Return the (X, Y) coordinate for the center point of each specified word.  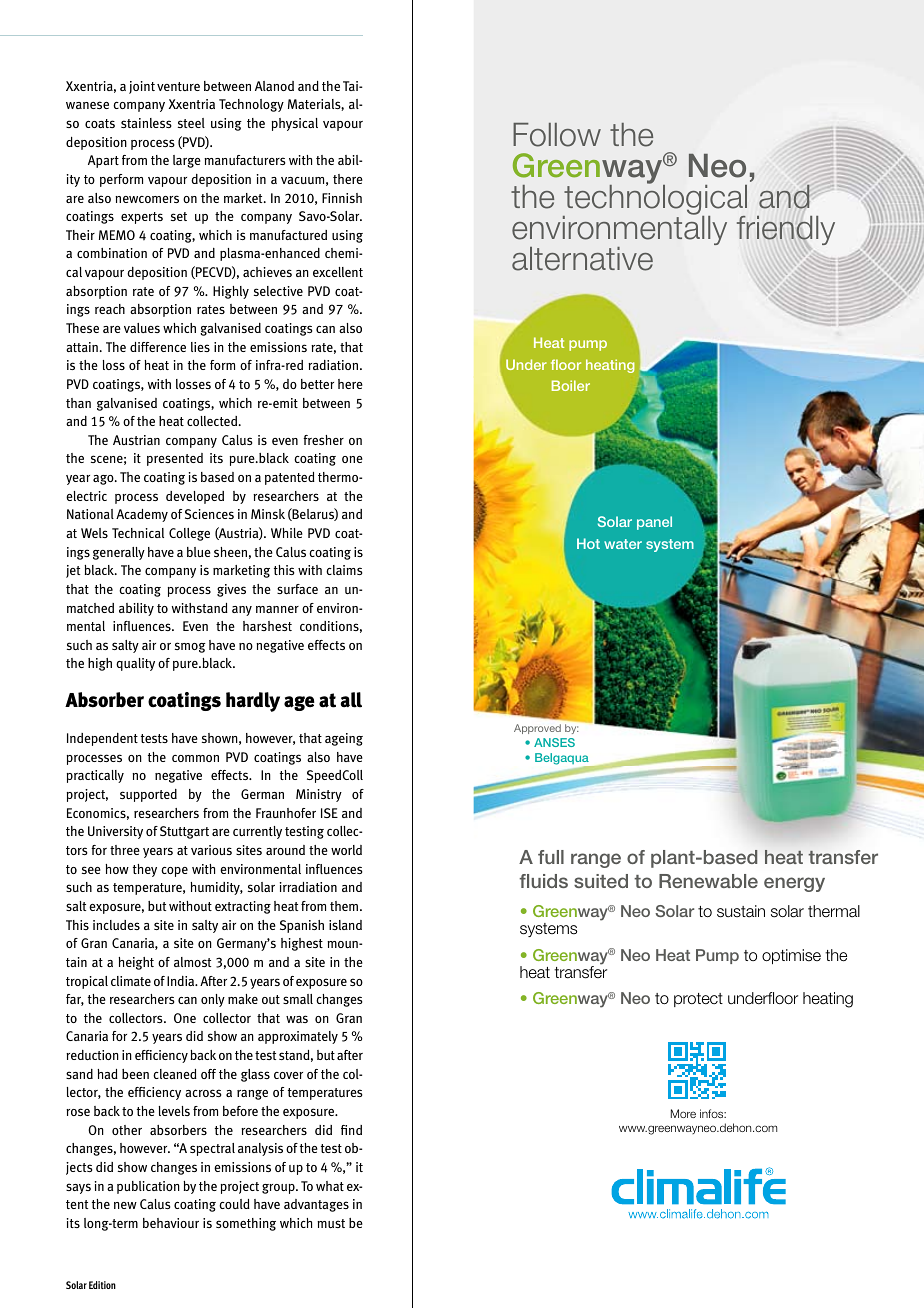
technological (655, 200)
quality (135, 664)
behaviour (171, 1223)
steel (191, 123)
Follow (557, 135)
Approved (537, 729)
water (623, 544)
